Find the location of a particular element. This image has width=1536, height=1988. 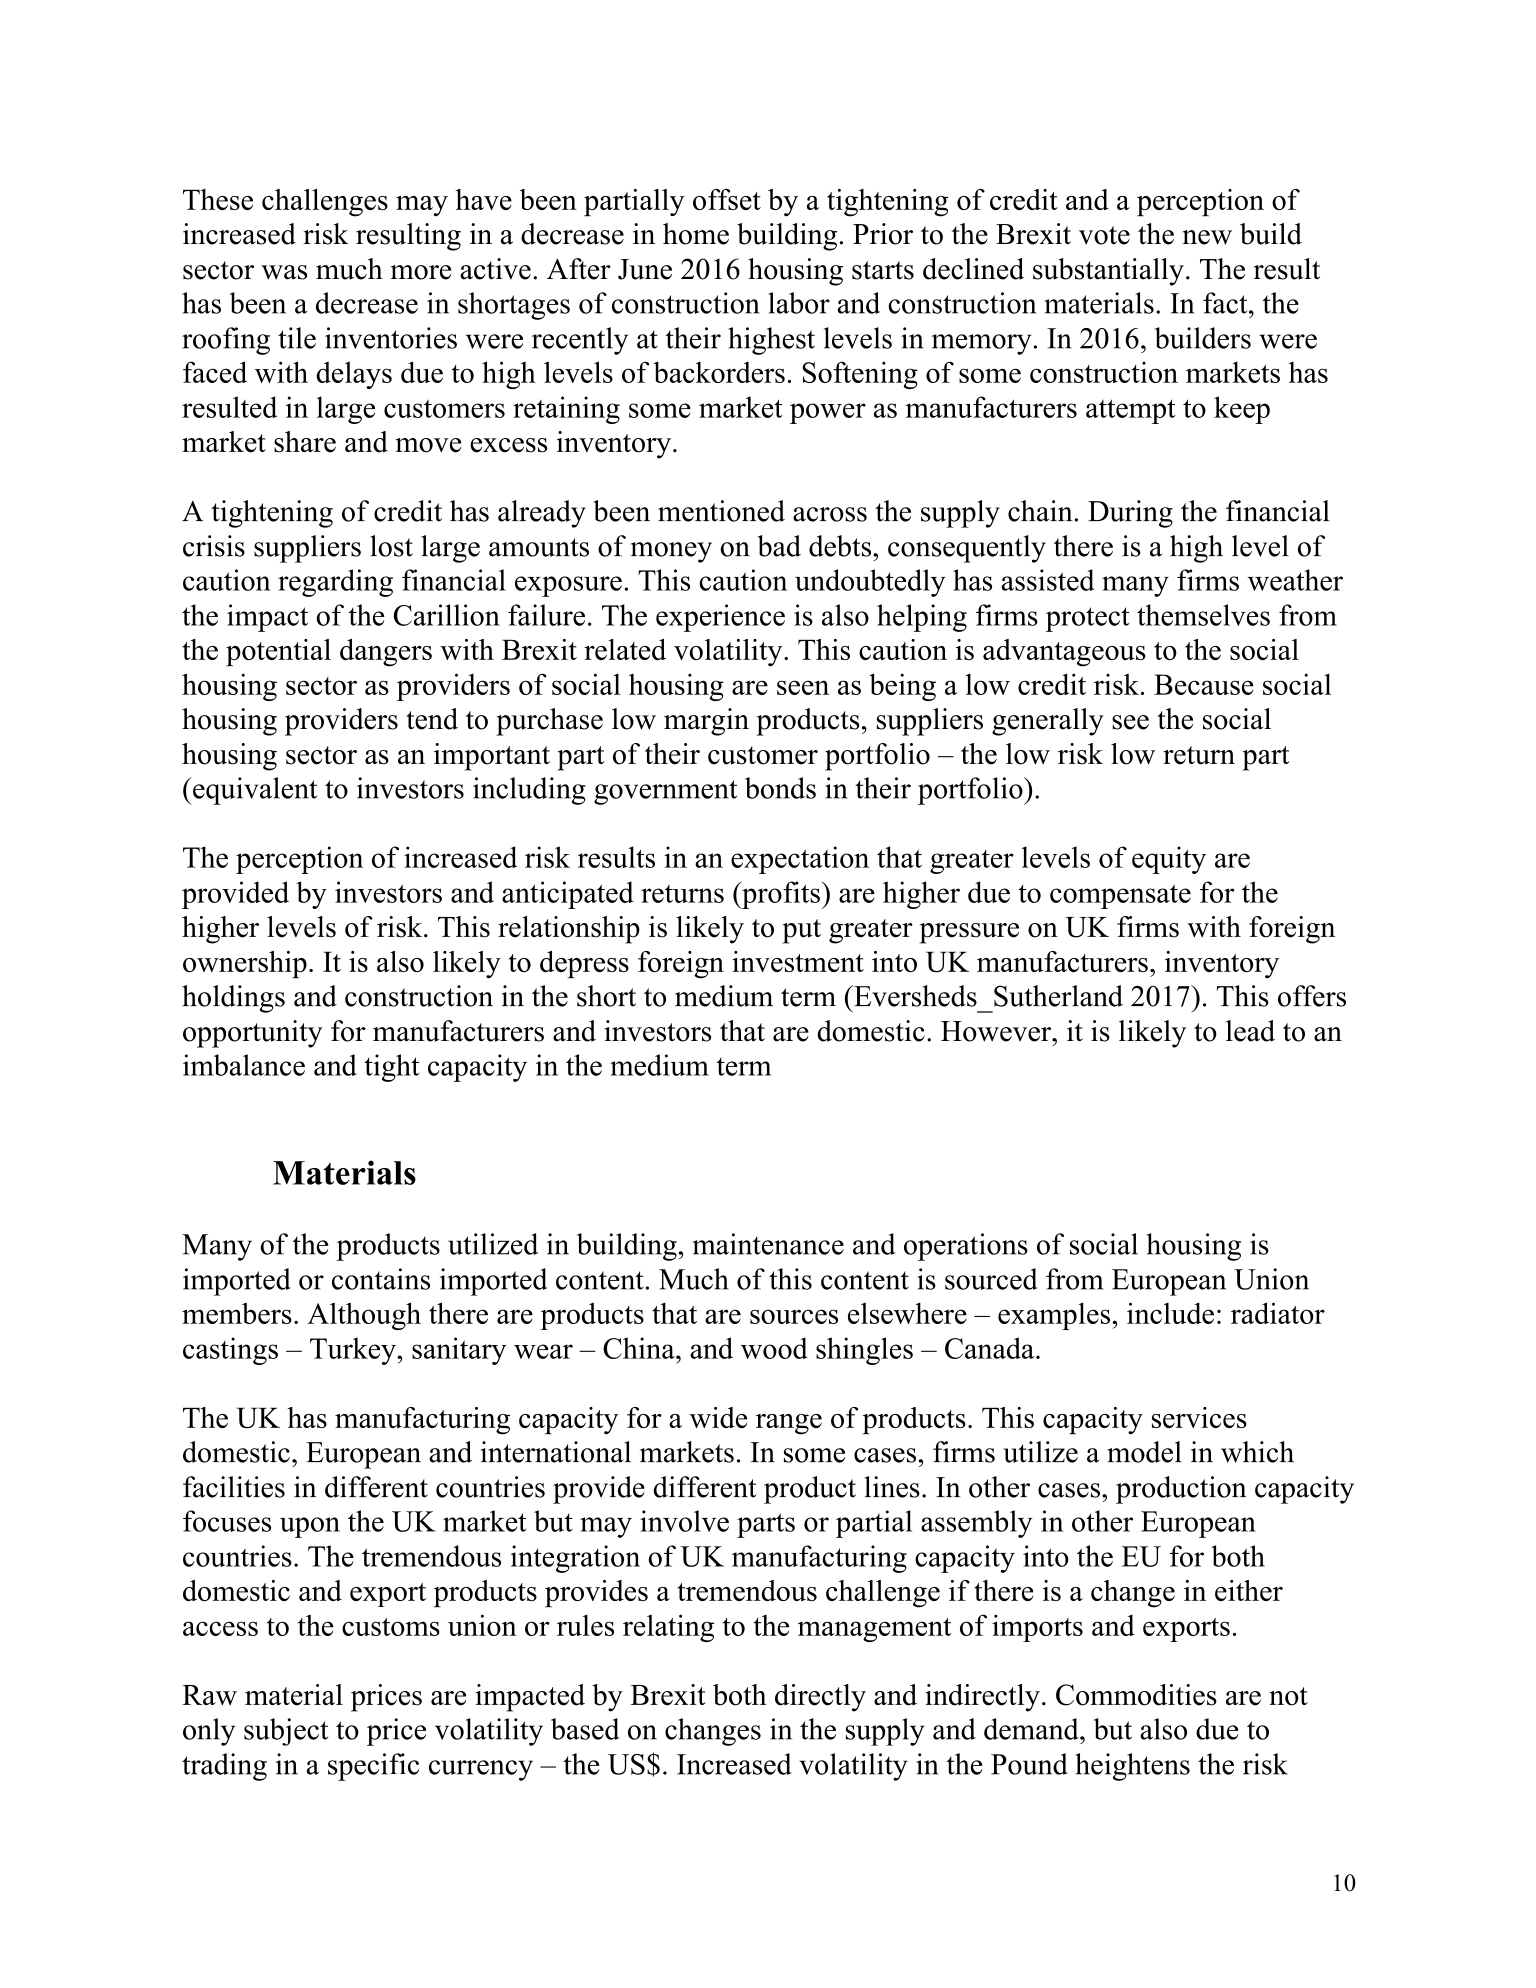

subject is located at coordinates (286, 1732).
